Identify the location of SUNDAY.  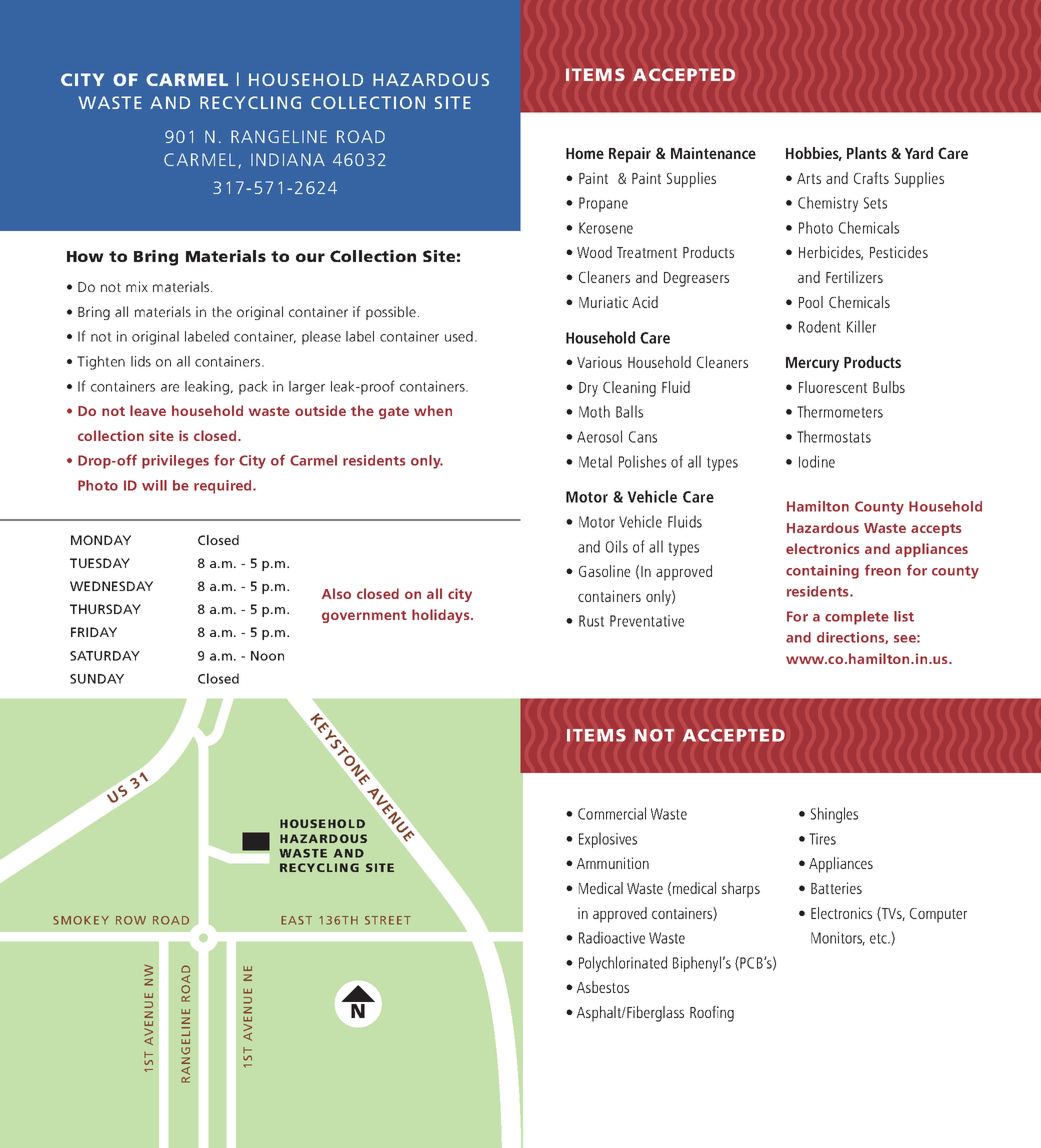
(97, 679).
